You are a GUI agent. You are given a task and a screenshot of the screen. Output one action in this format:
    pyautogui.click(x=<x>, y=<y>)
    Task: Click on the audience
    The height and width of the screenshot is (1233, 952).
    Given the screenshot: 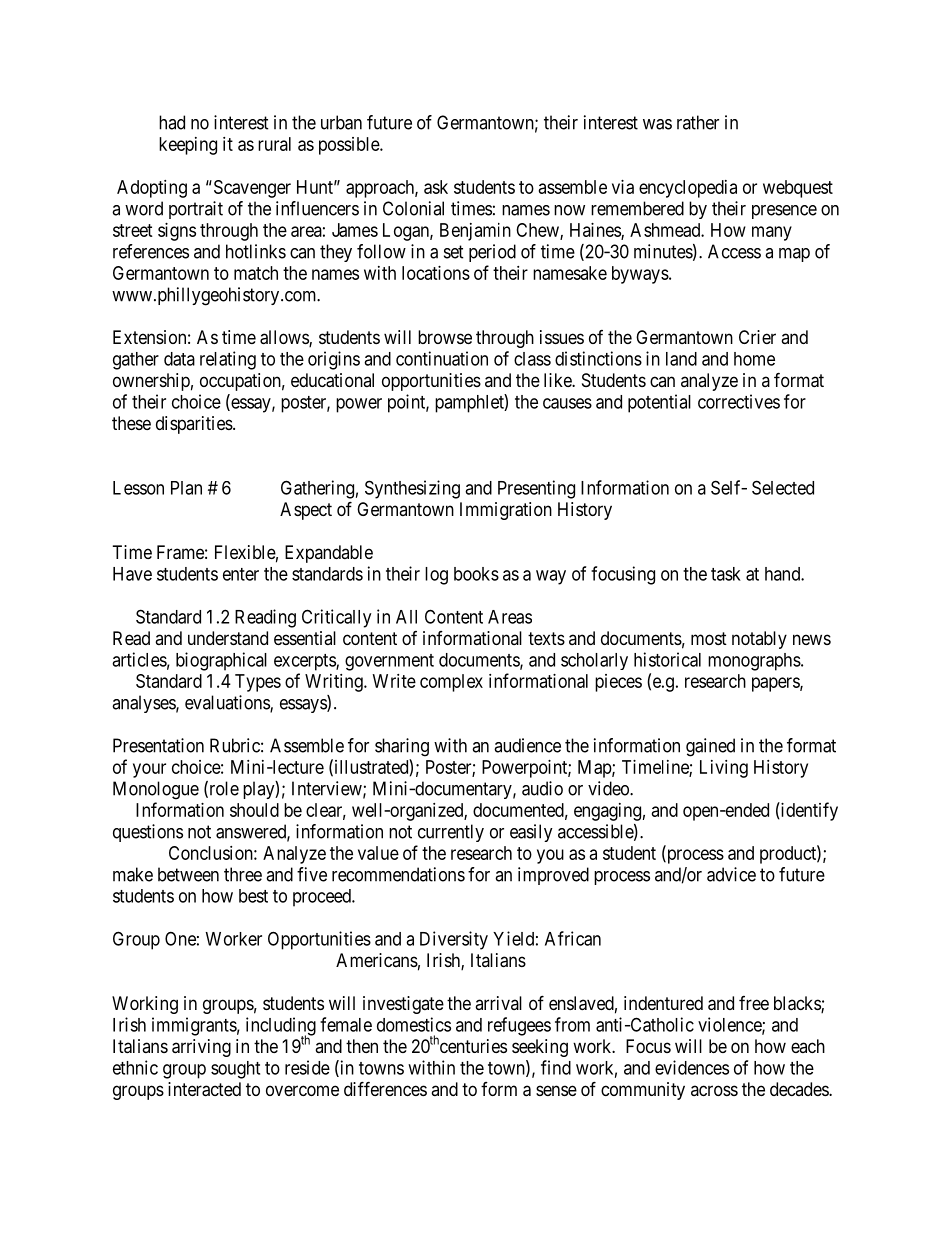 What is the action you would take?
    pyautogui.click(x=527, y=745)
